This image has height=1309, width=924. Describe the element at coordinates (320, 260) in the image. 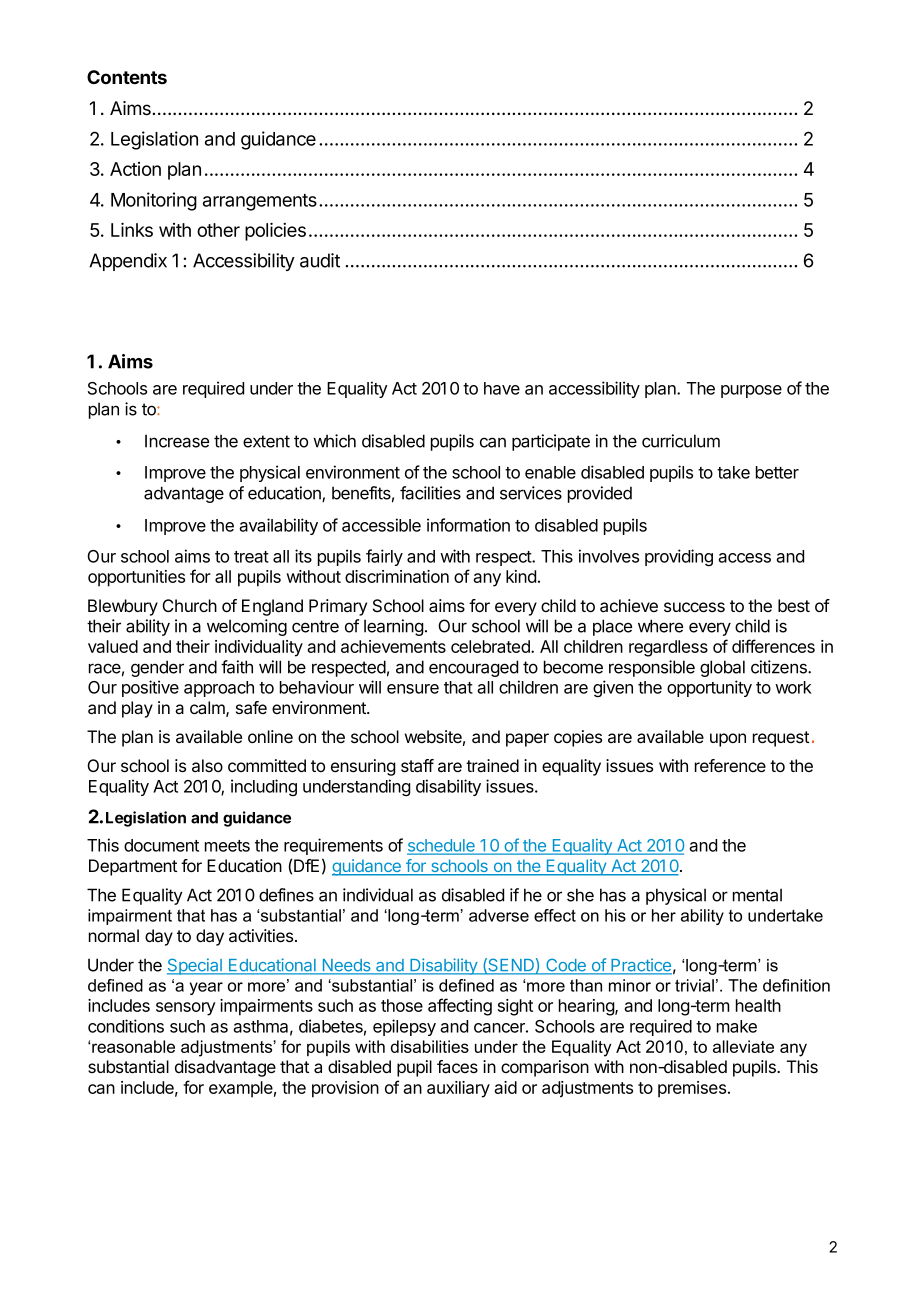

I see `audit` at that location.
